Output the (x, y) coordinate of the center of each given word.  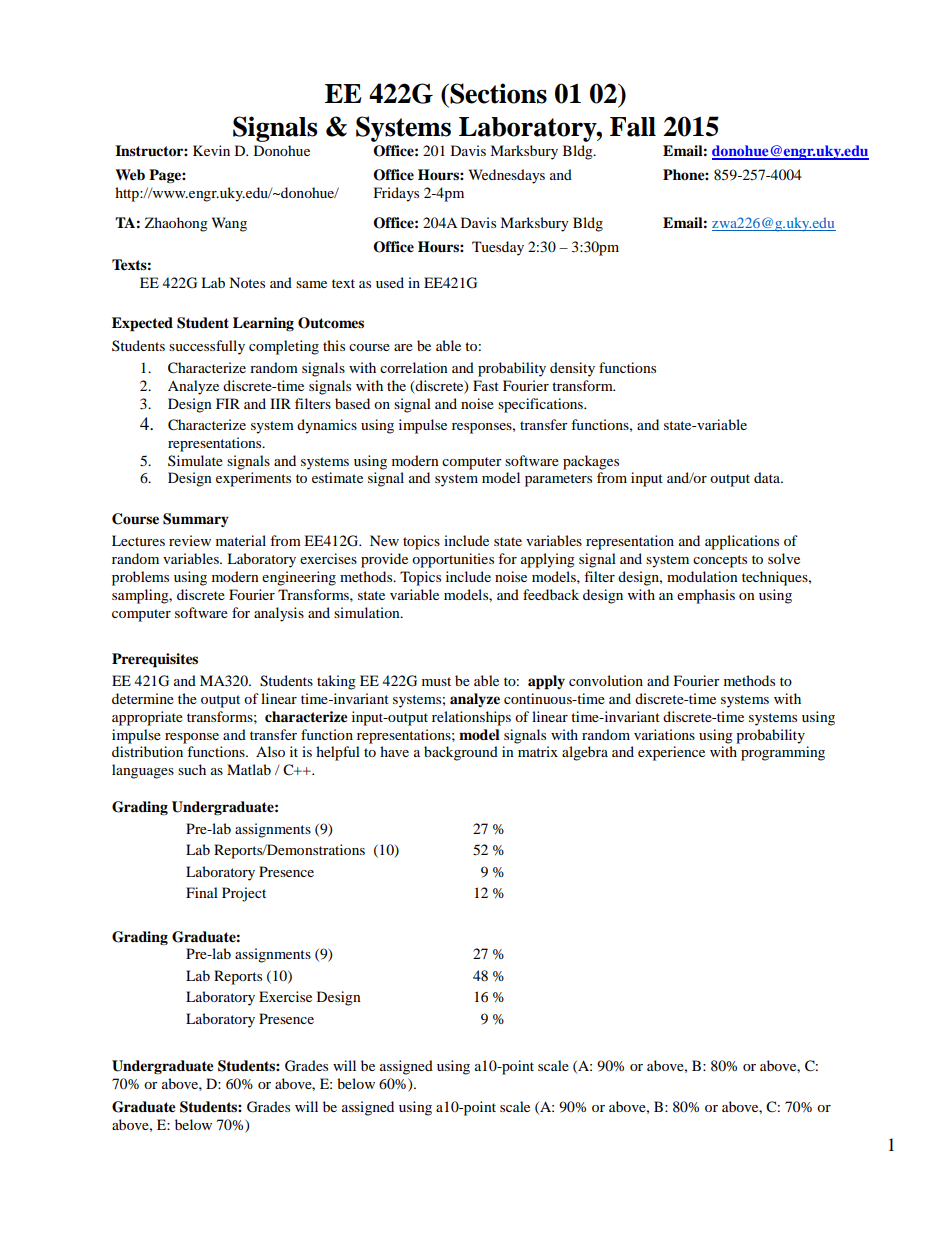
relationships (471, 718)
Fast (486, 385)
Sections (497, 93)
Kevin (211, 150)
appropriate (147, 718)
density (572, 369)
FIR (228, 403)
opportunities (453, 560)
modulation (702, 576)
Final (202, 892)
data (768, 477)
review (190, 540)
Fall (633, 127)
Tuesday (498, 248)
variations (664, 734)
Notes (247, 282)
